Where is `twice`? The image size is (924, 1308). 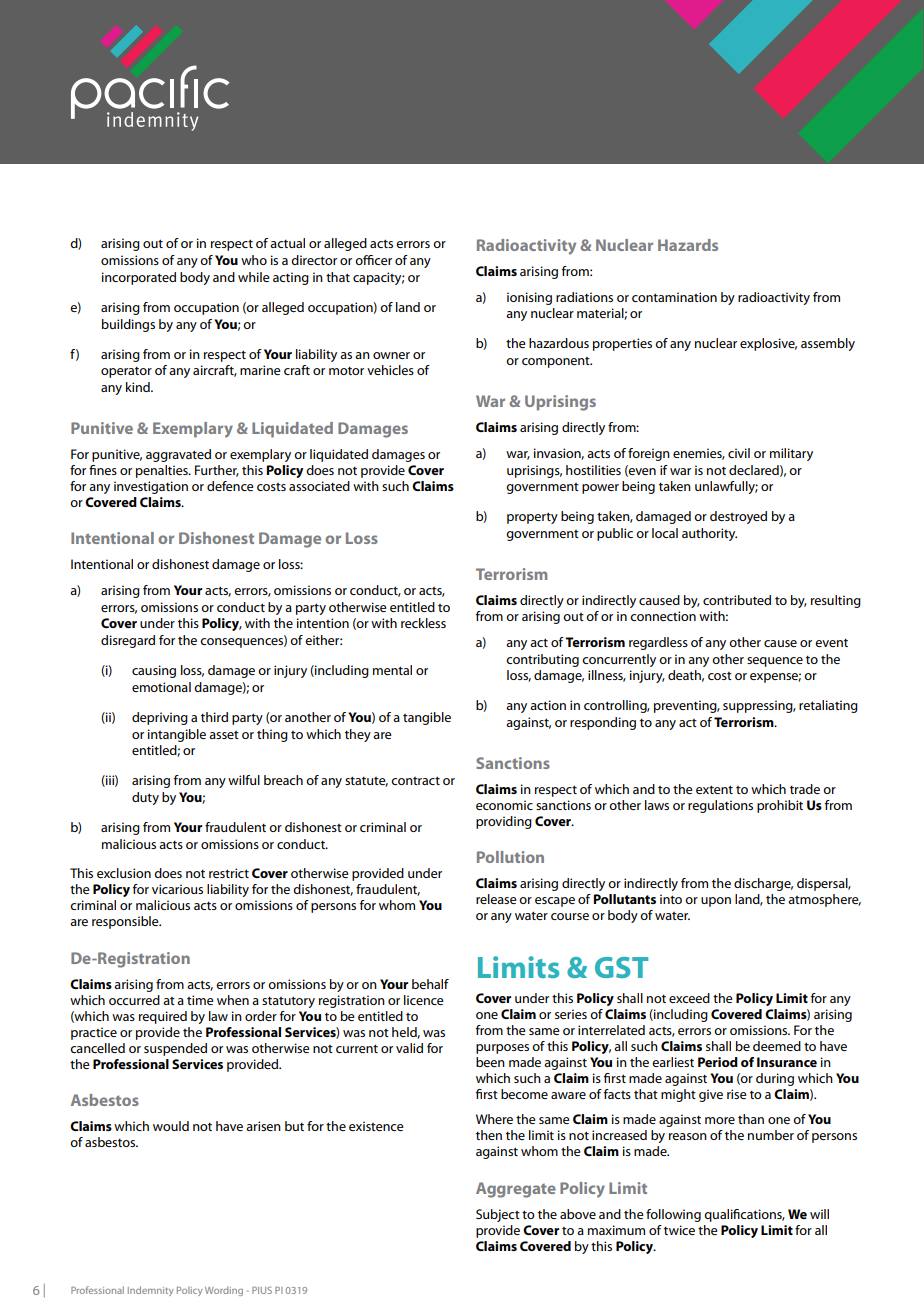 twice is located at coordinates (679, 1230).
